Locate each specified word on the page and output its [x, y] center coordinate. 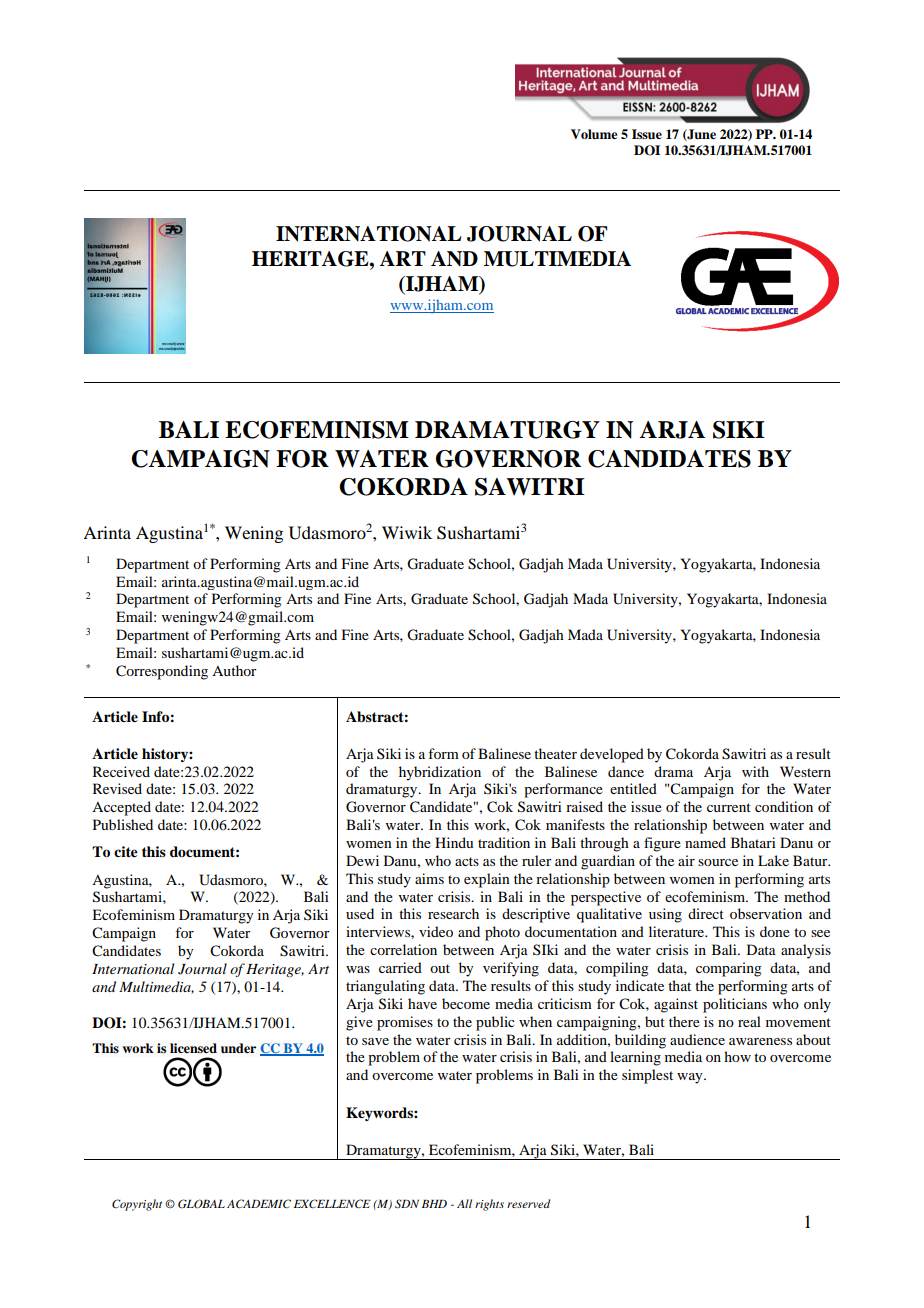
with [755, 771]
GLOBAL [201, 1204]
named [705, 842]
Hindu [454, 842]
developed [612, 755]
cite [126, 851]
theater [555, 753]
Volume [594, 134]
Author [234, 670]
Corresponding [162, 672]
